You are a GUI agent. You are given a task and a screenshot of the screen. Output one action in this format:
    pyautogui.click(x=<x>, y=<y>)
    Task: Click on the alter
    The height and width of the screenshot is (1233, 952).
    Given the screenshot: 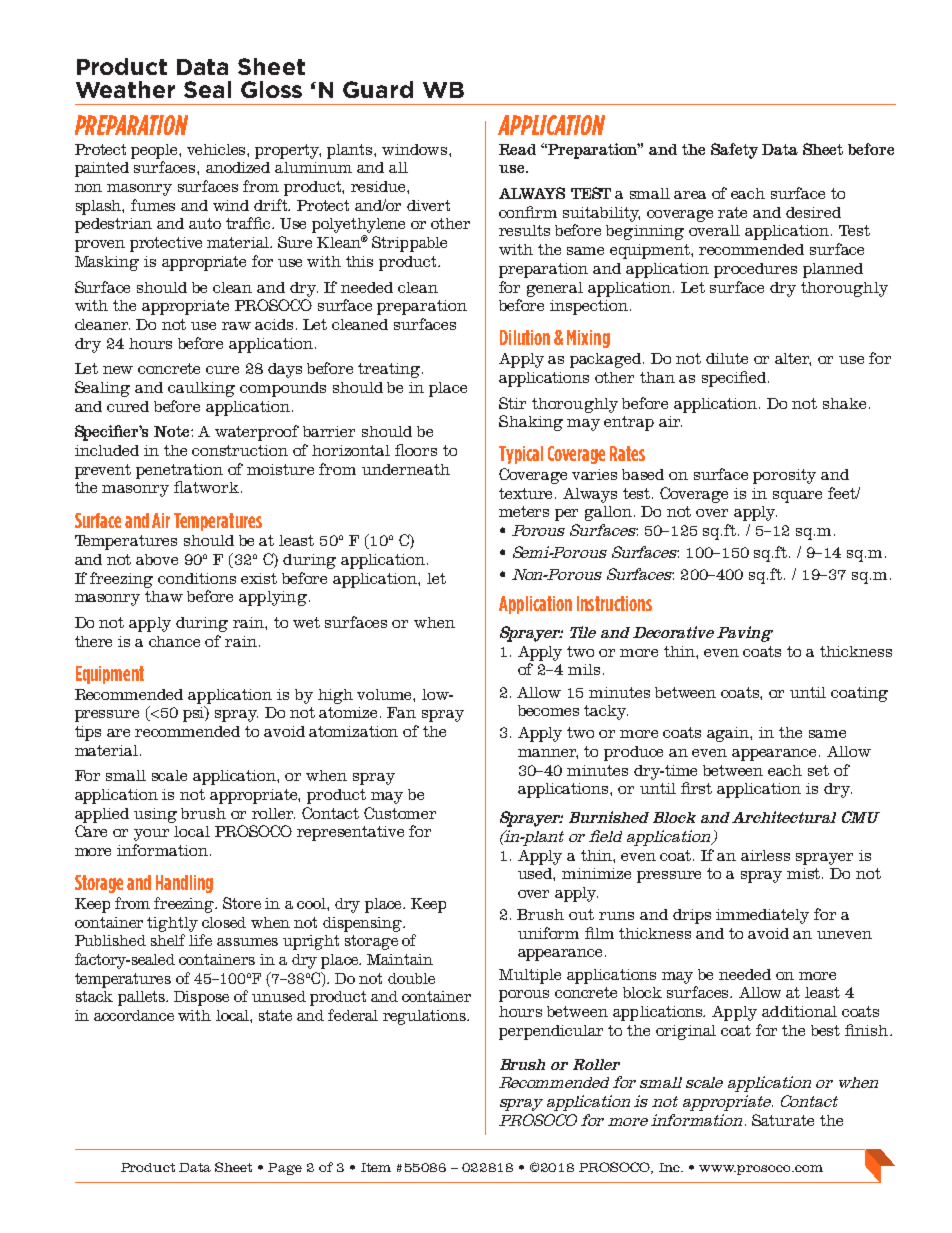 What is the action you would take?
    pyautogui.click(x=793, y=359)
